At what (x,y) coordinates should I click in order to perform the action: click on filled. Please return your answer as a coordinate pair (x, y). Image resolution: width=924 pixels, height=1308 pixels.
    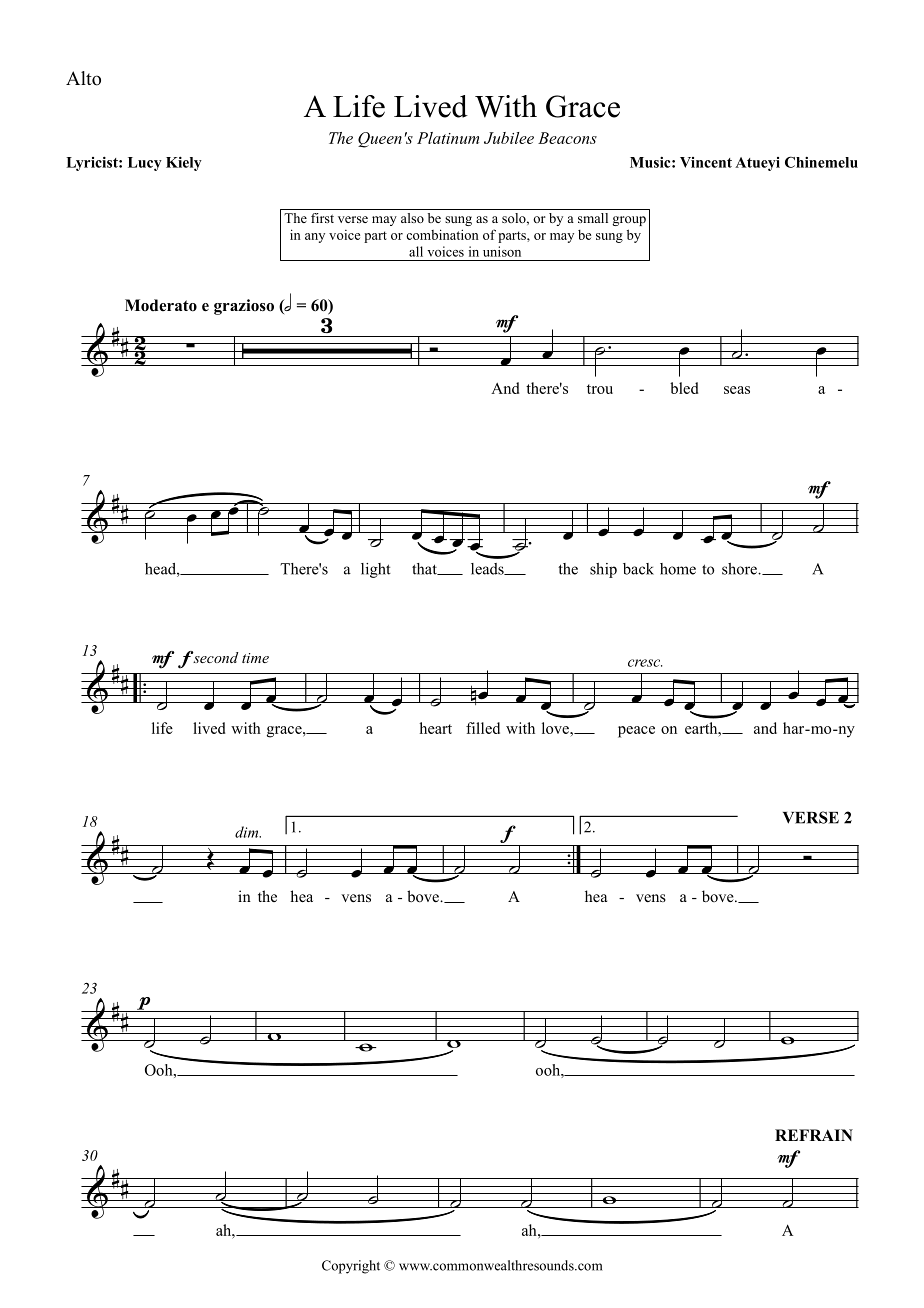
    Looking at the image, I should click on (483, 728).
